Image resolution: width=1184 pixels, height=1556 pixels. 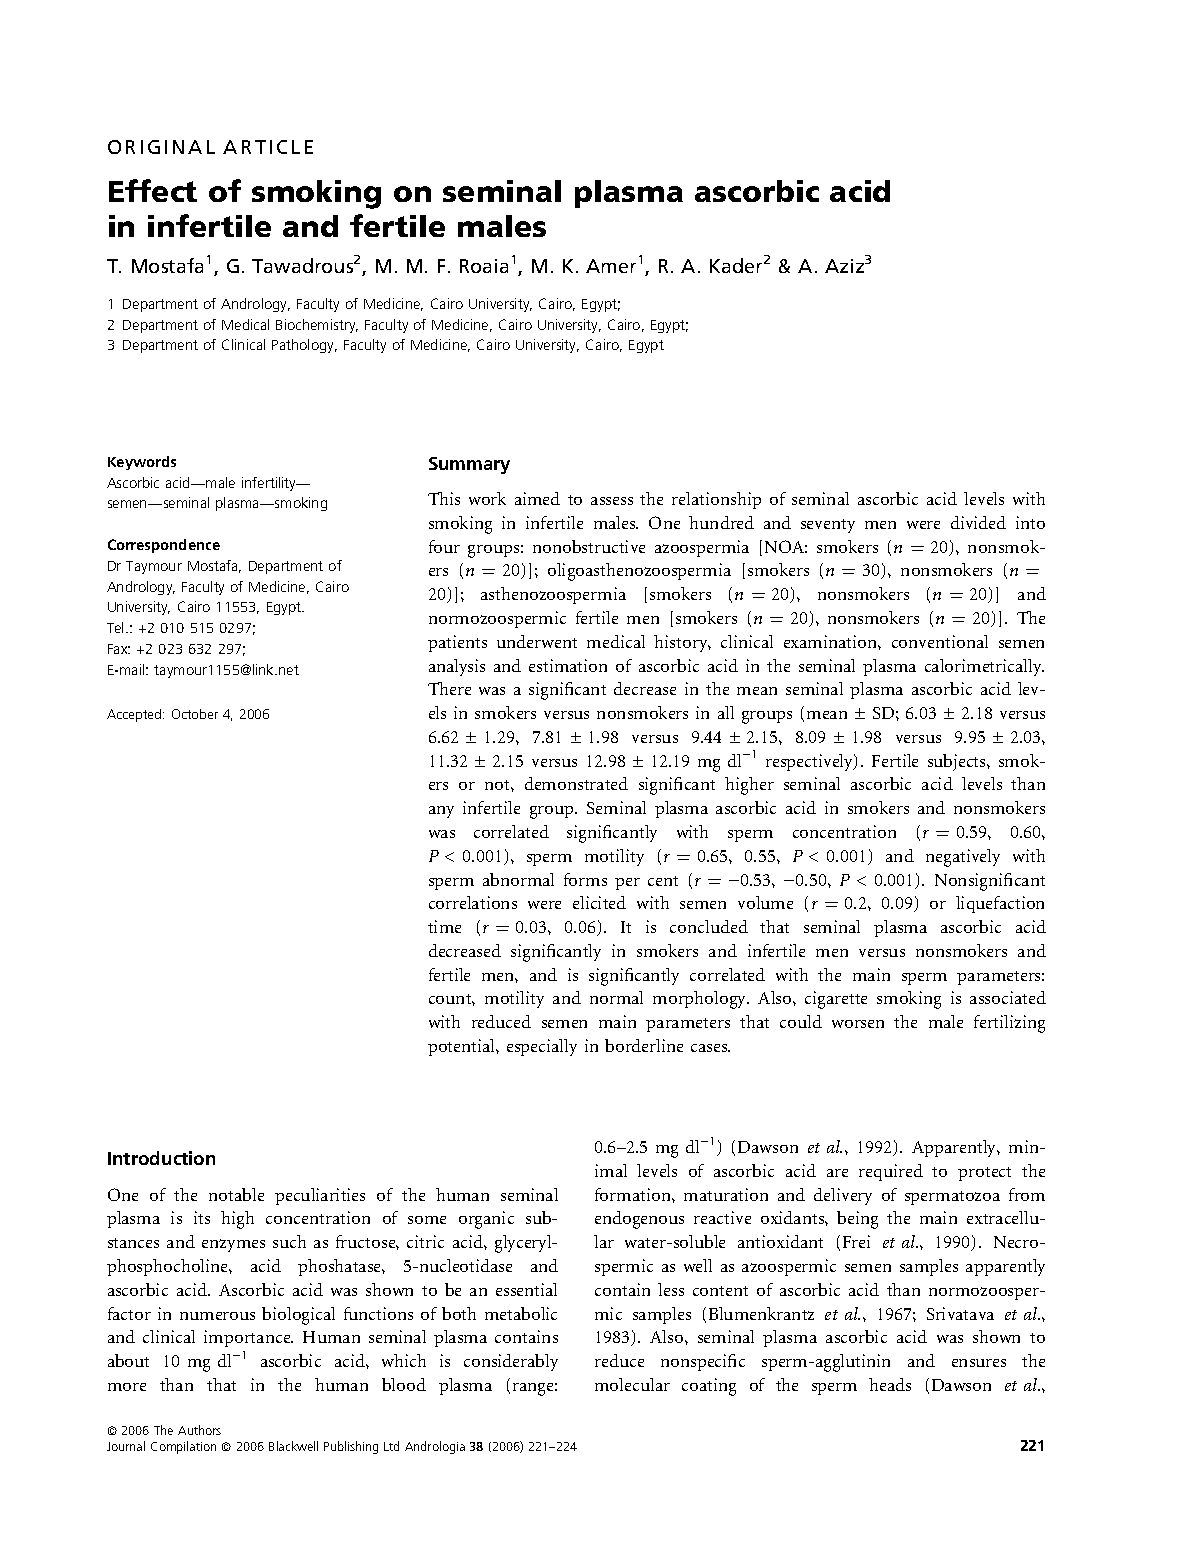 What do you see at coordinates (978, 522) in the screenshot?
I see `divided` at bounding box center [978, 522].
